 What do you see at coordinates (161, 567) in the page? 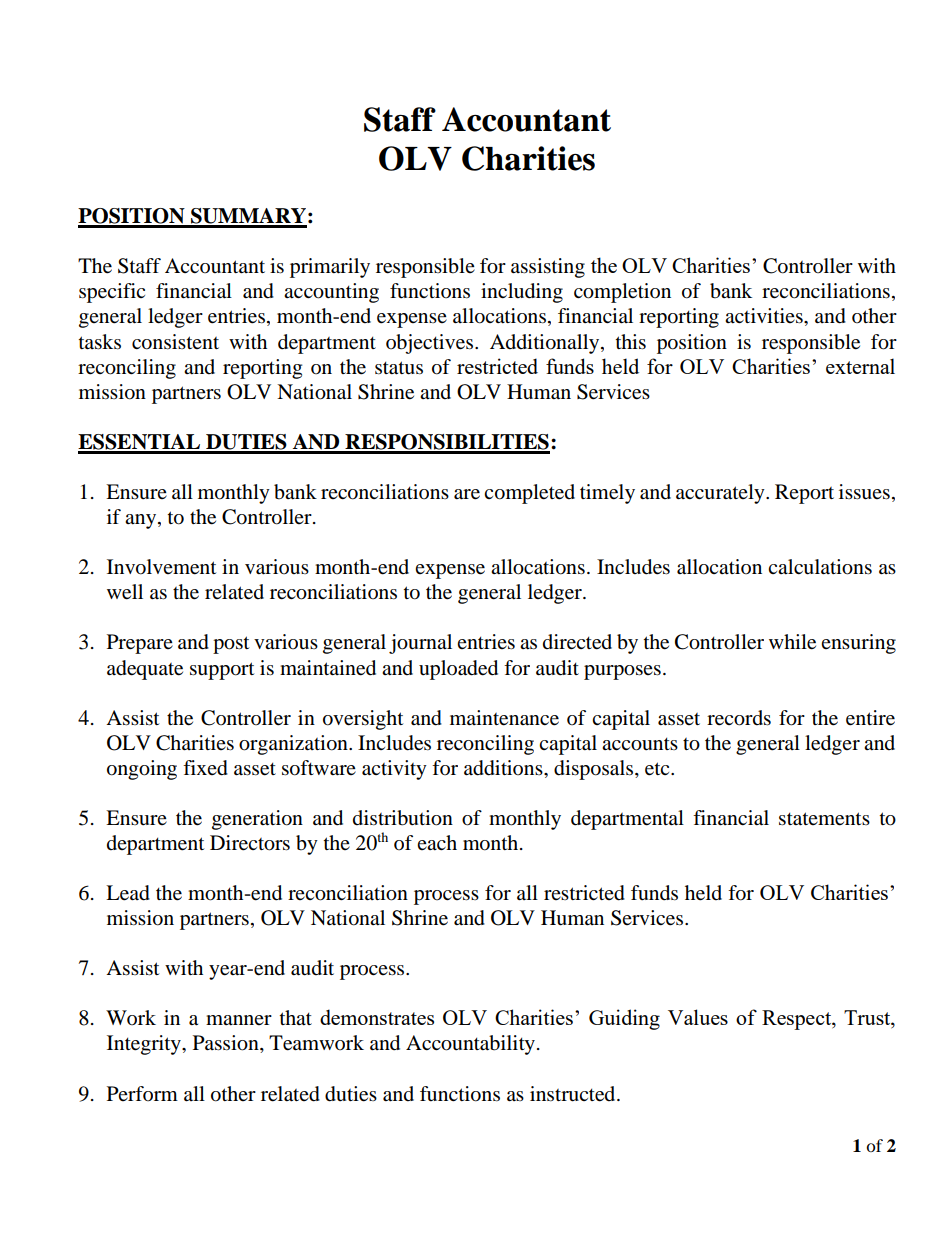
I see `Involvement` at bounding box center [161, 567].
